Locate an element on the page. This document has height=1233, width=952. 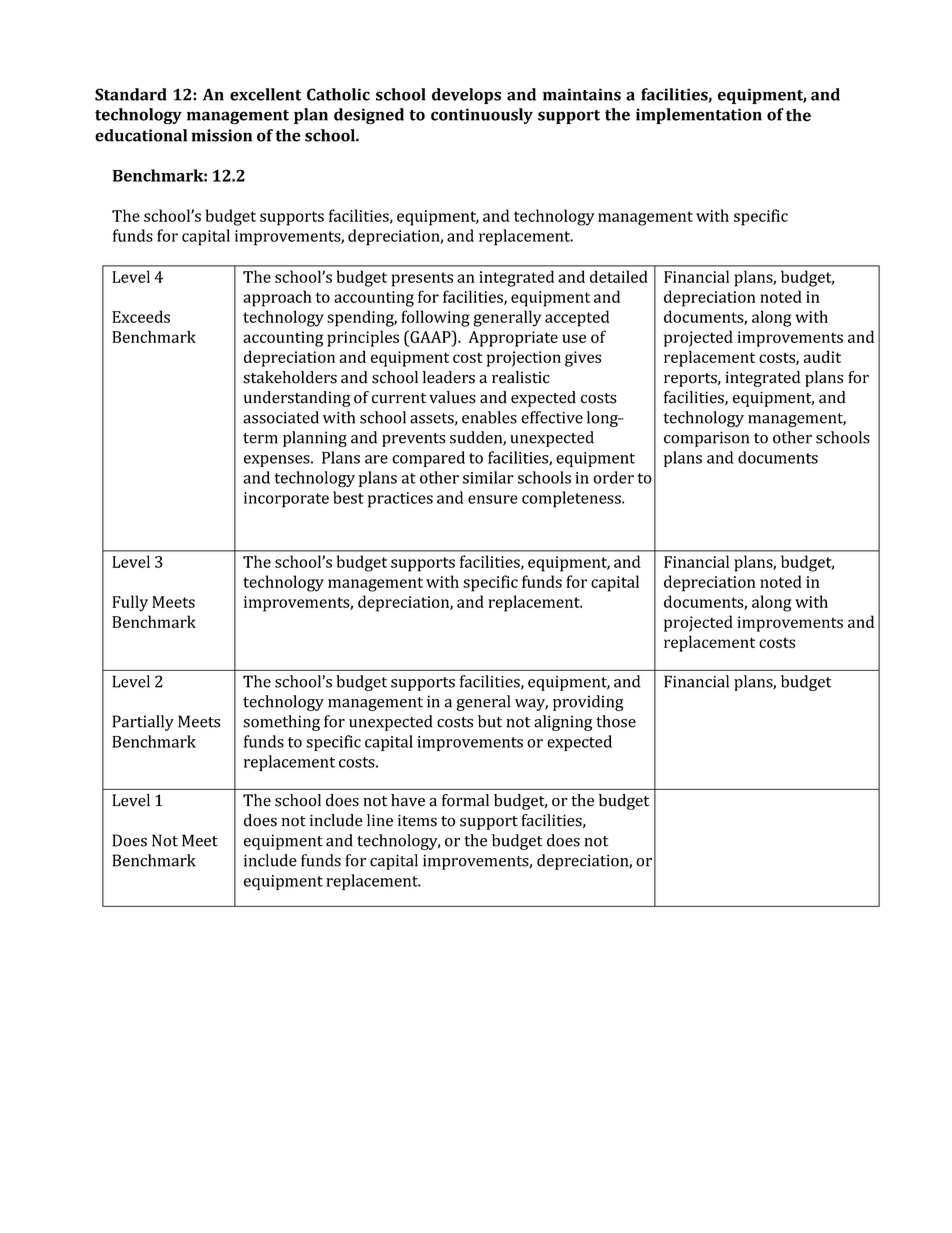
Appropriate is located at coordinates (513, 339).
